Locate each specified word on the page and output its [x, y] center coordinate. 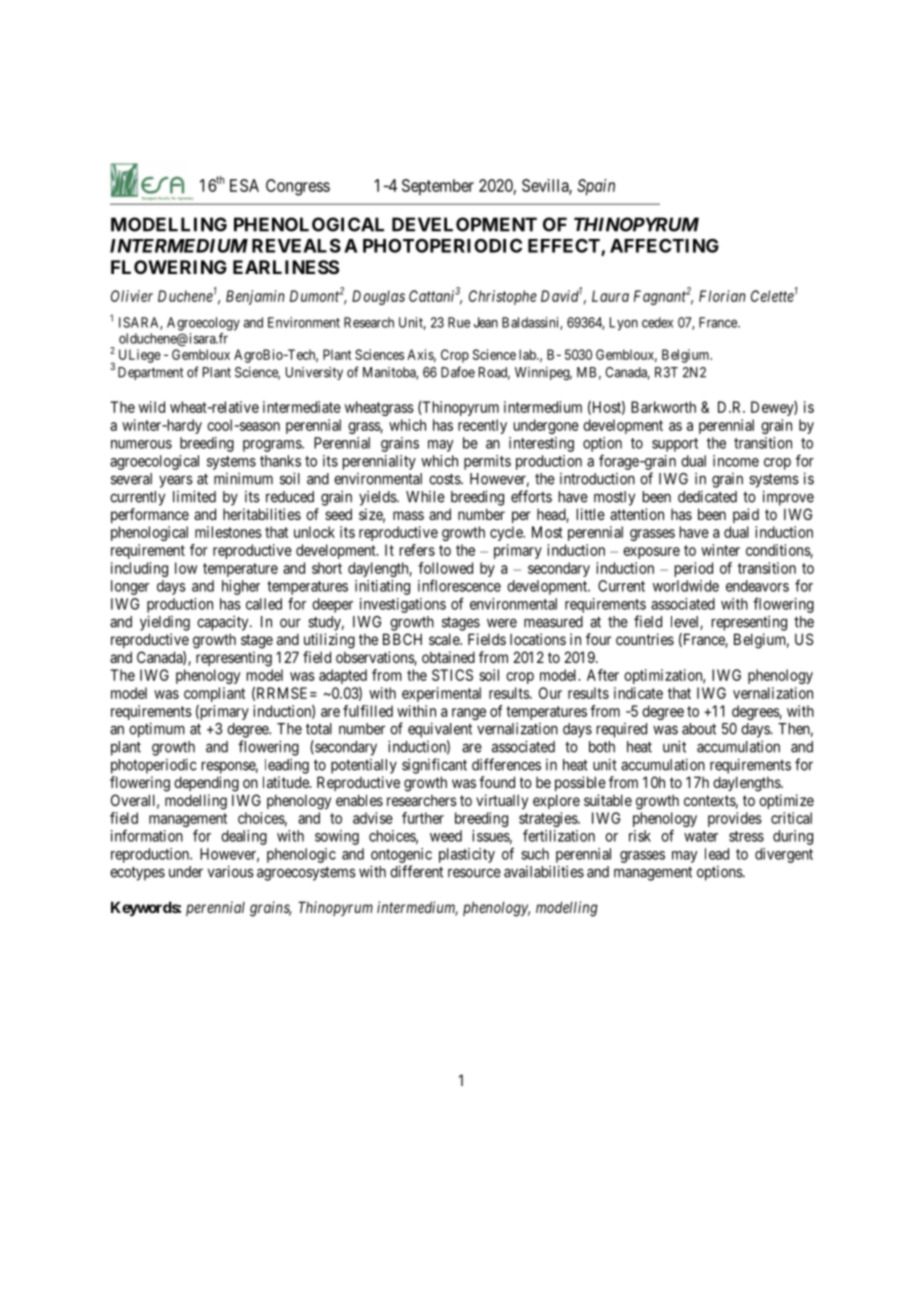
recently [482, 426]
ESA [244, 185]
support [675, 445]
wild [152, 407]
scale [445, 639]
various [231, 871]
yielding [165, 623]
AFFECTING [664, 245]
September [438, 187]
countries [645, 639]
